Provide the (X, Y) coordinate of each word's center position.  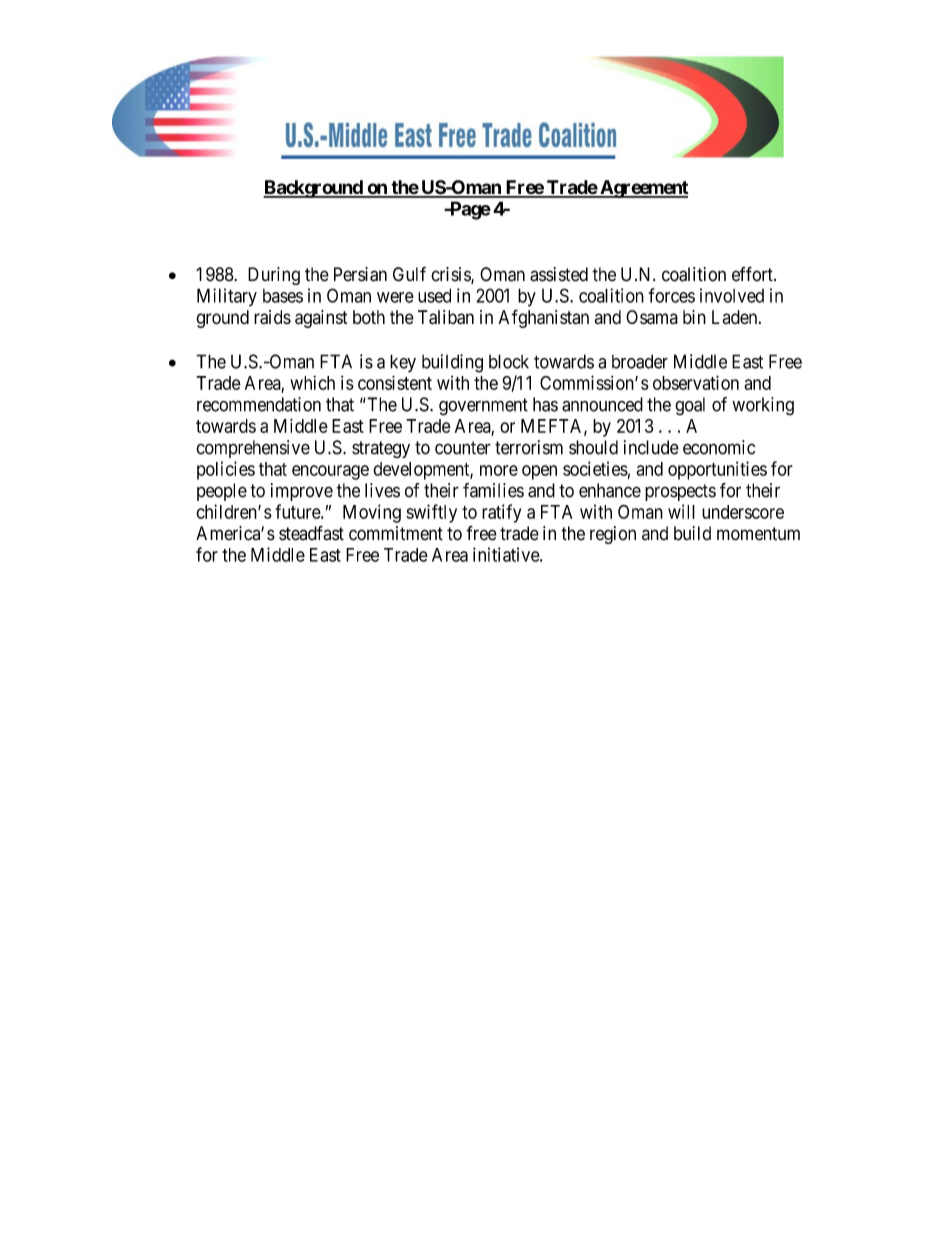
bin (694, 317)
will (681, 511)
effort (753, 274)
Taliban (446, 317)
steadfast (311, 533)
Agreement (643, 189)
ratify (501, 513)
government (483, 407)
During (274, 276)
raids (272, 317)
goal (690, 406)
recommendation (259, 404)
